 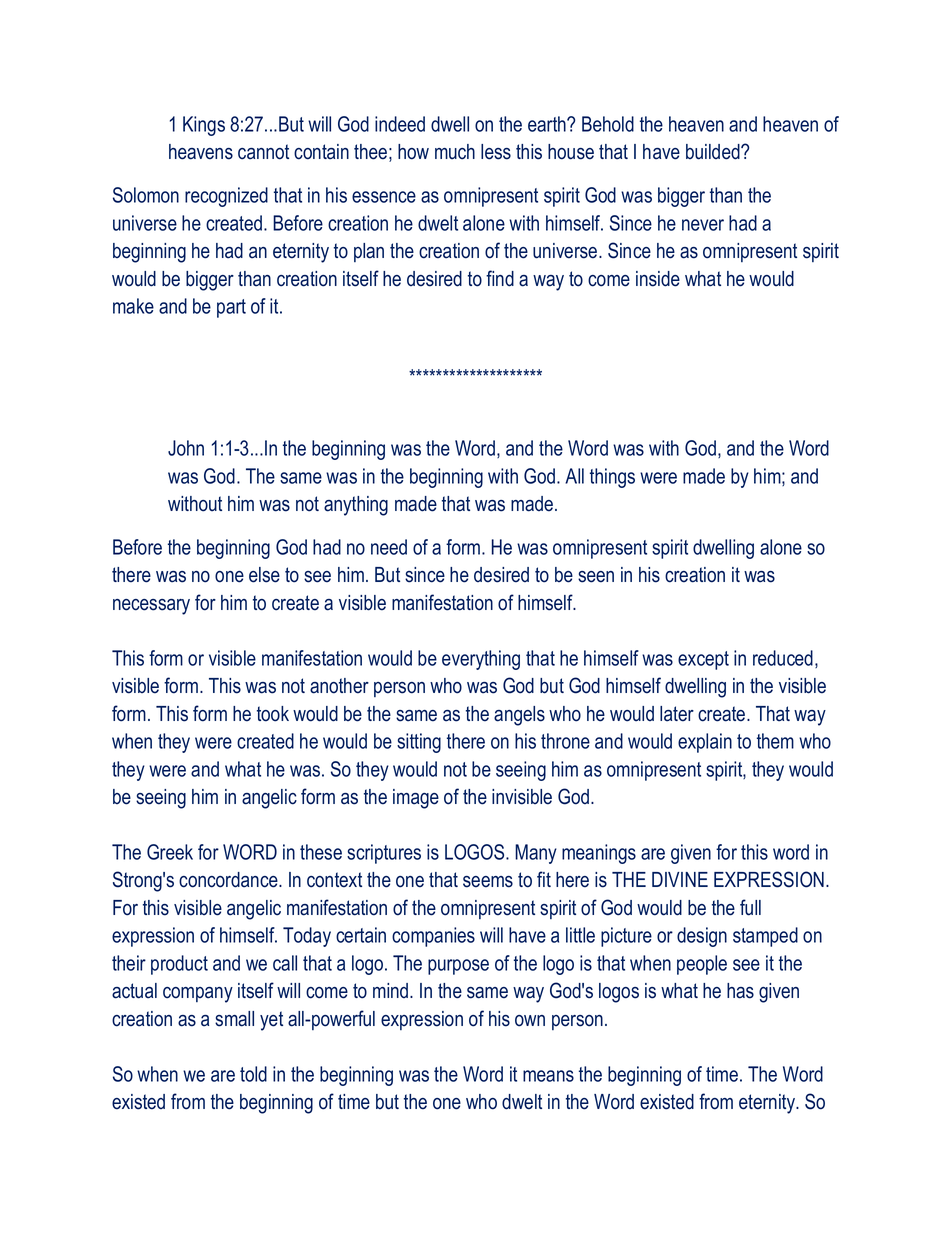 I want to click on took, so click(x=273, y=714).
